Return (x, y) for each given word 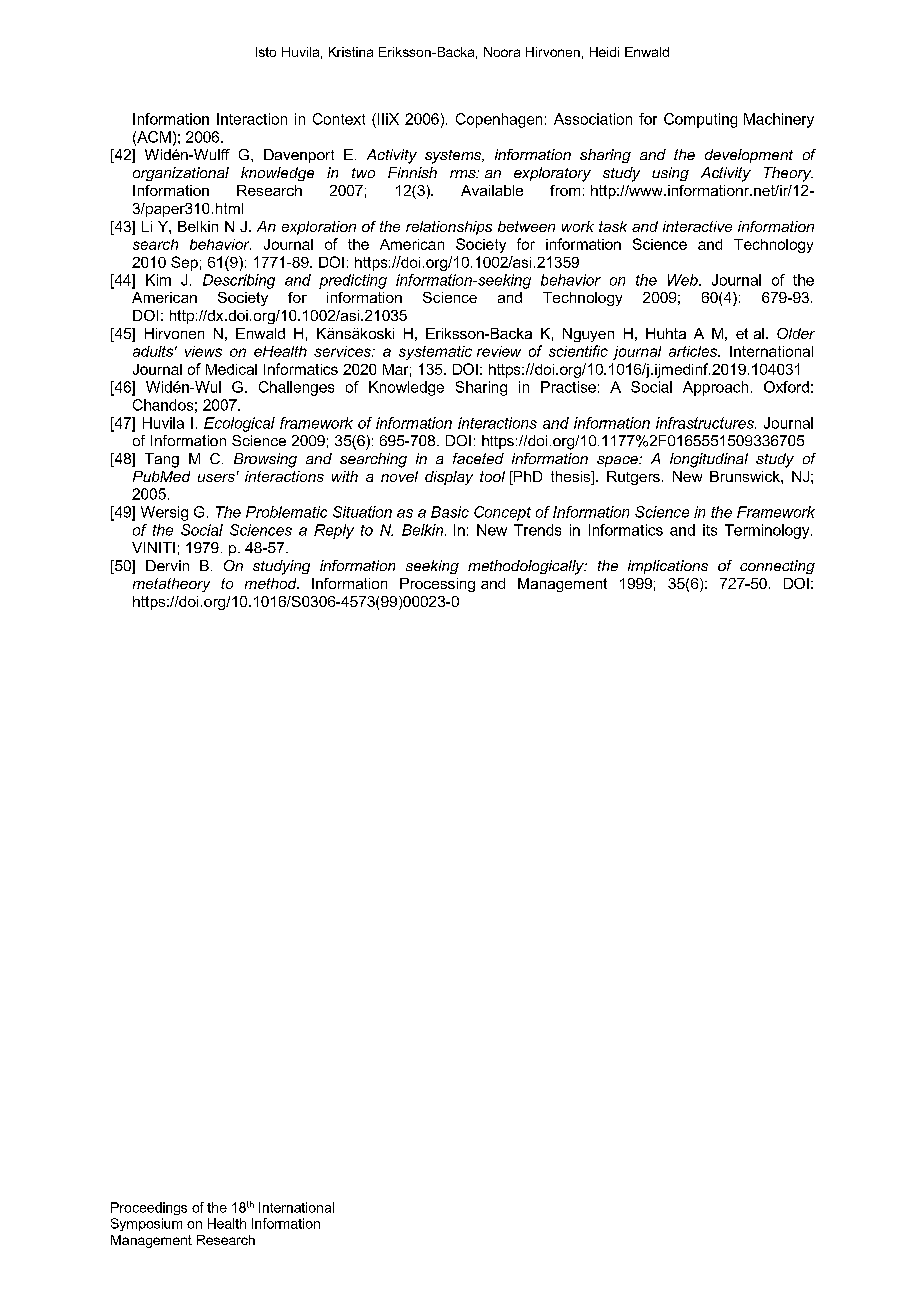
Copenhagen (499, 120)
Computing (700, 120)
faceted (478, 458)
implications (668, 567)
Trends (537, 530)
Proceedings (149, 1208)
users (216, 478)
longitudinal (709, 460)
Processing (437, 585)
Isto (266, 52)
